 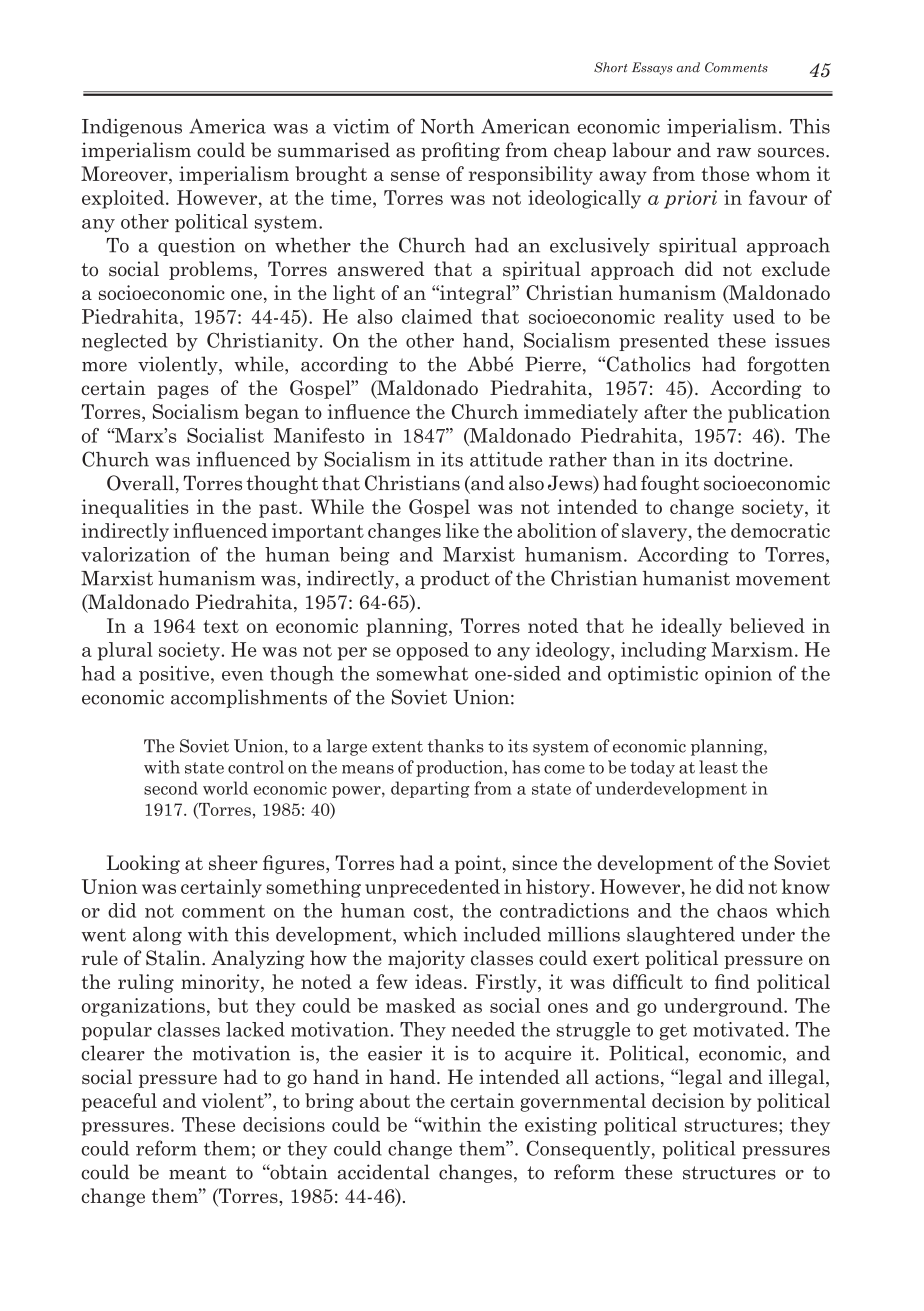 I want to click on pages, so click(x=183, y=392).
